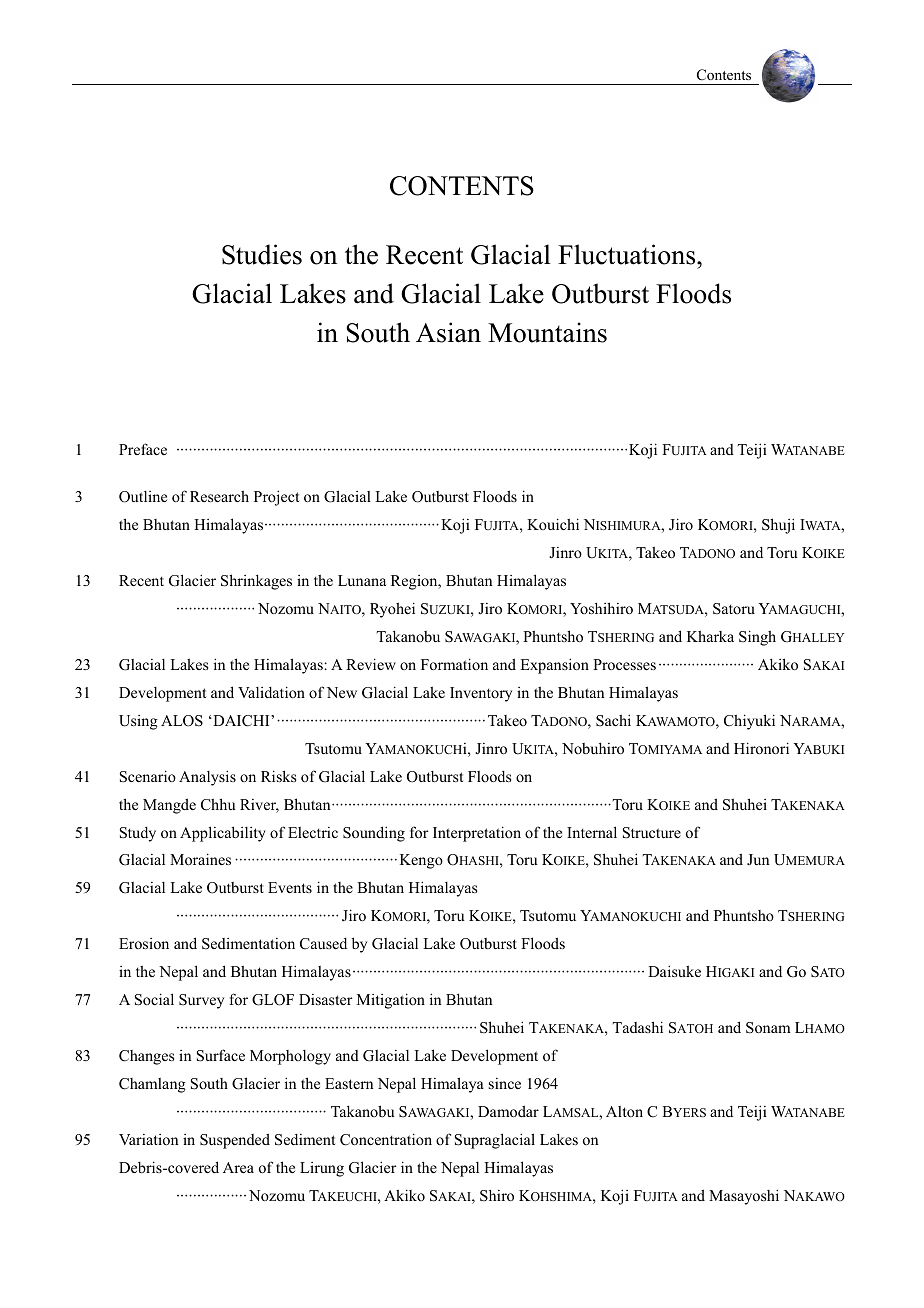  What do you see at coordinates (477, 834) in the screenshot?
I see `Interpretation` at bounding box center [477, 834].
